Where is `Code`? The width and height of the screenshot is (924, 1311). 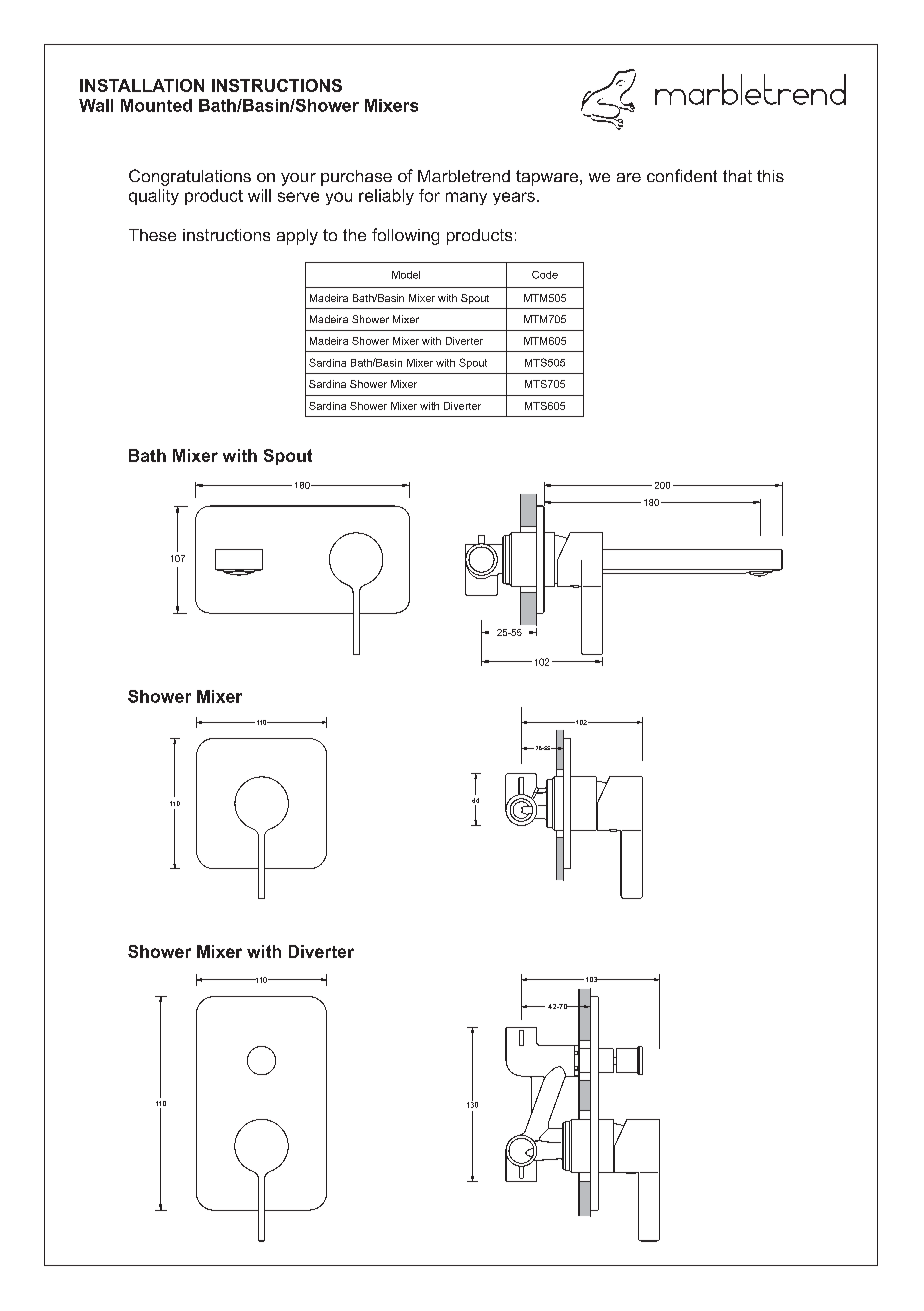 Code is located at coordinates (545, 275).
